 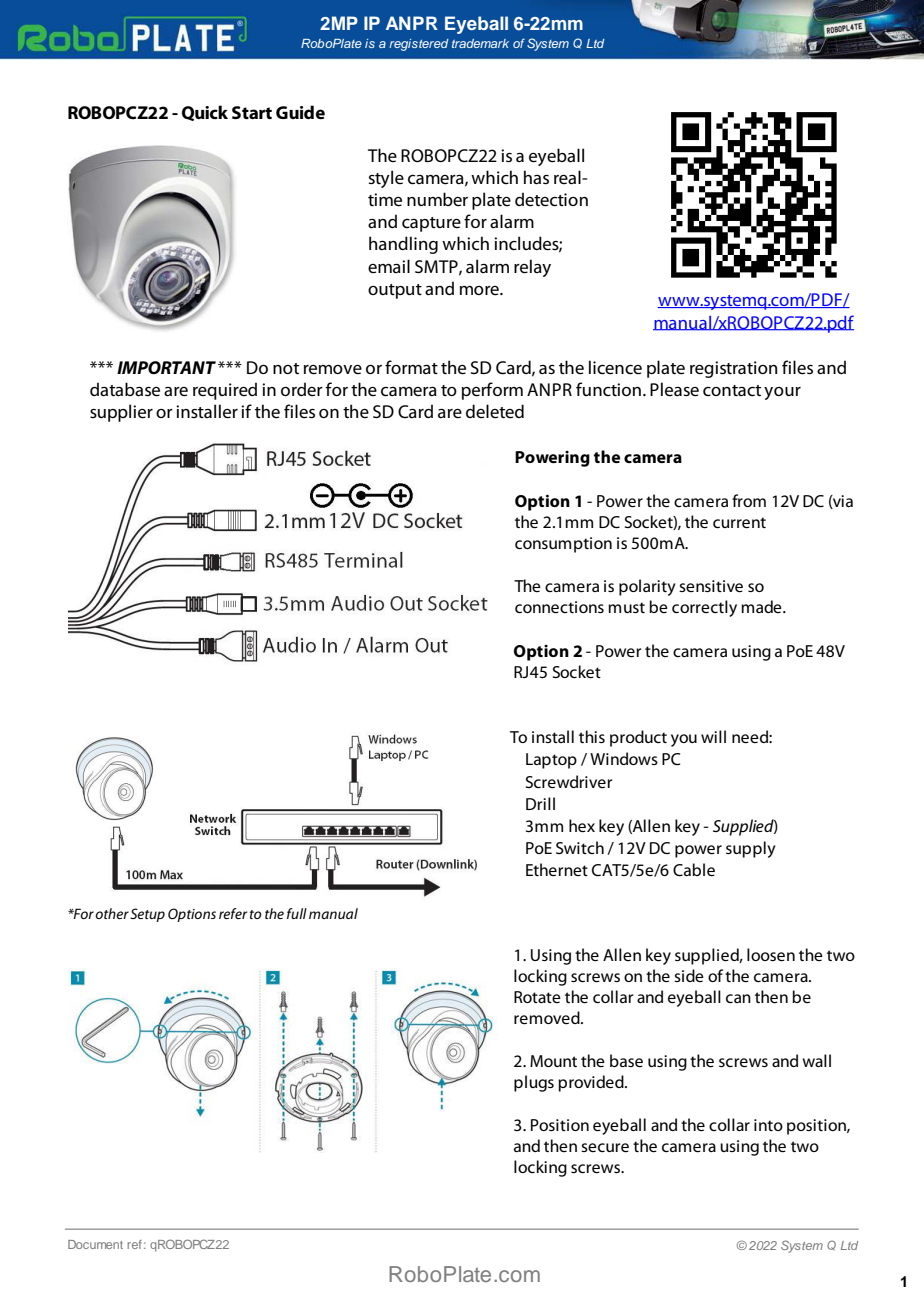 I want to click on Quick, so click(x=205, y=113).
